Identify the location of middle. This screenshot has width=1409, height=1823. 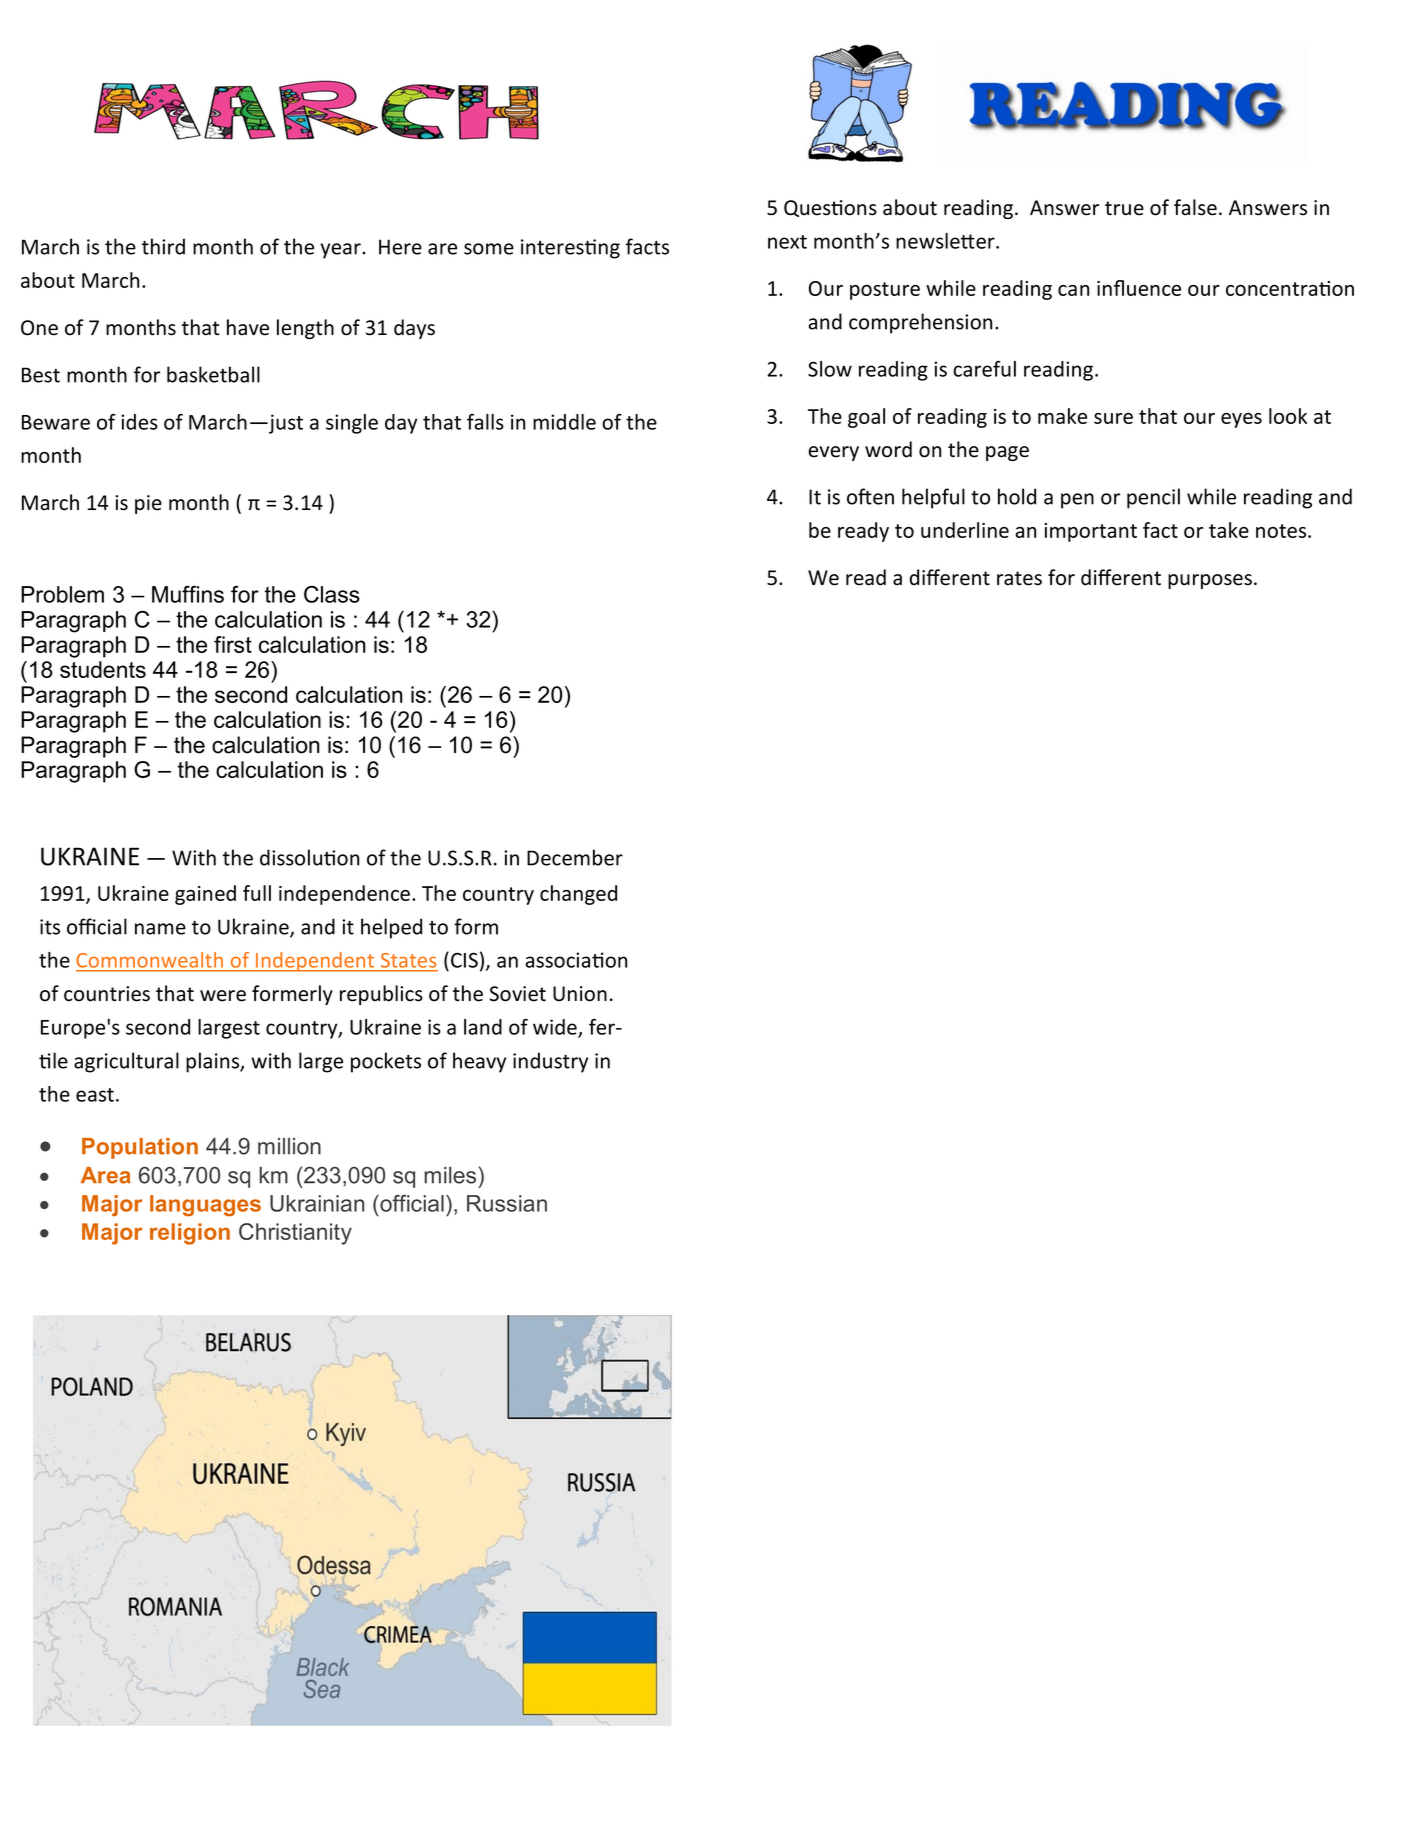
(564, 422).
